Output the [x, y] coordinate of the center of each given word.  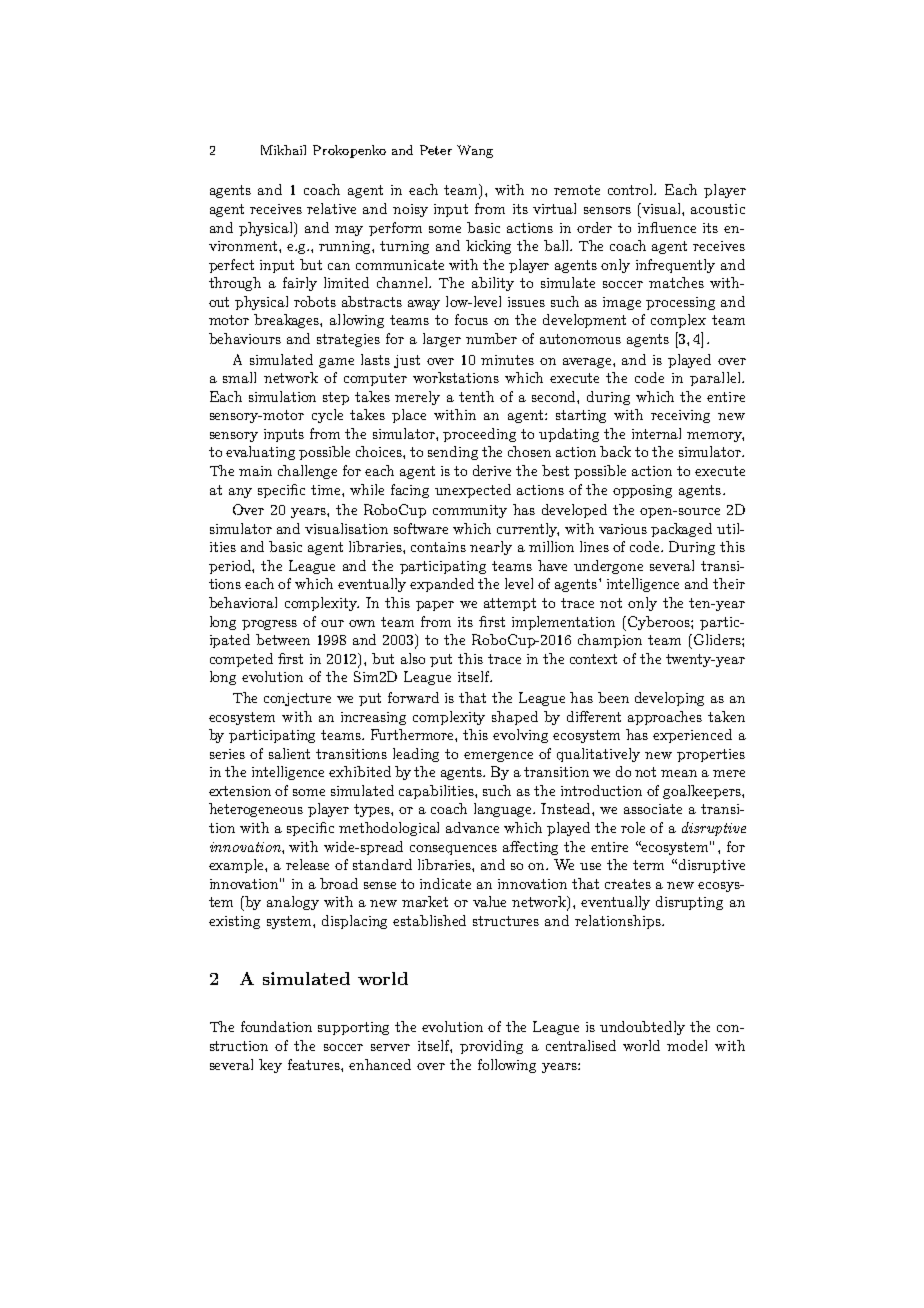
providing [491, 1047]
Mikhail [283, 150]
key [270, 1066]
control [632, 189]
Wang [475, 151]
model [687, 1045]
